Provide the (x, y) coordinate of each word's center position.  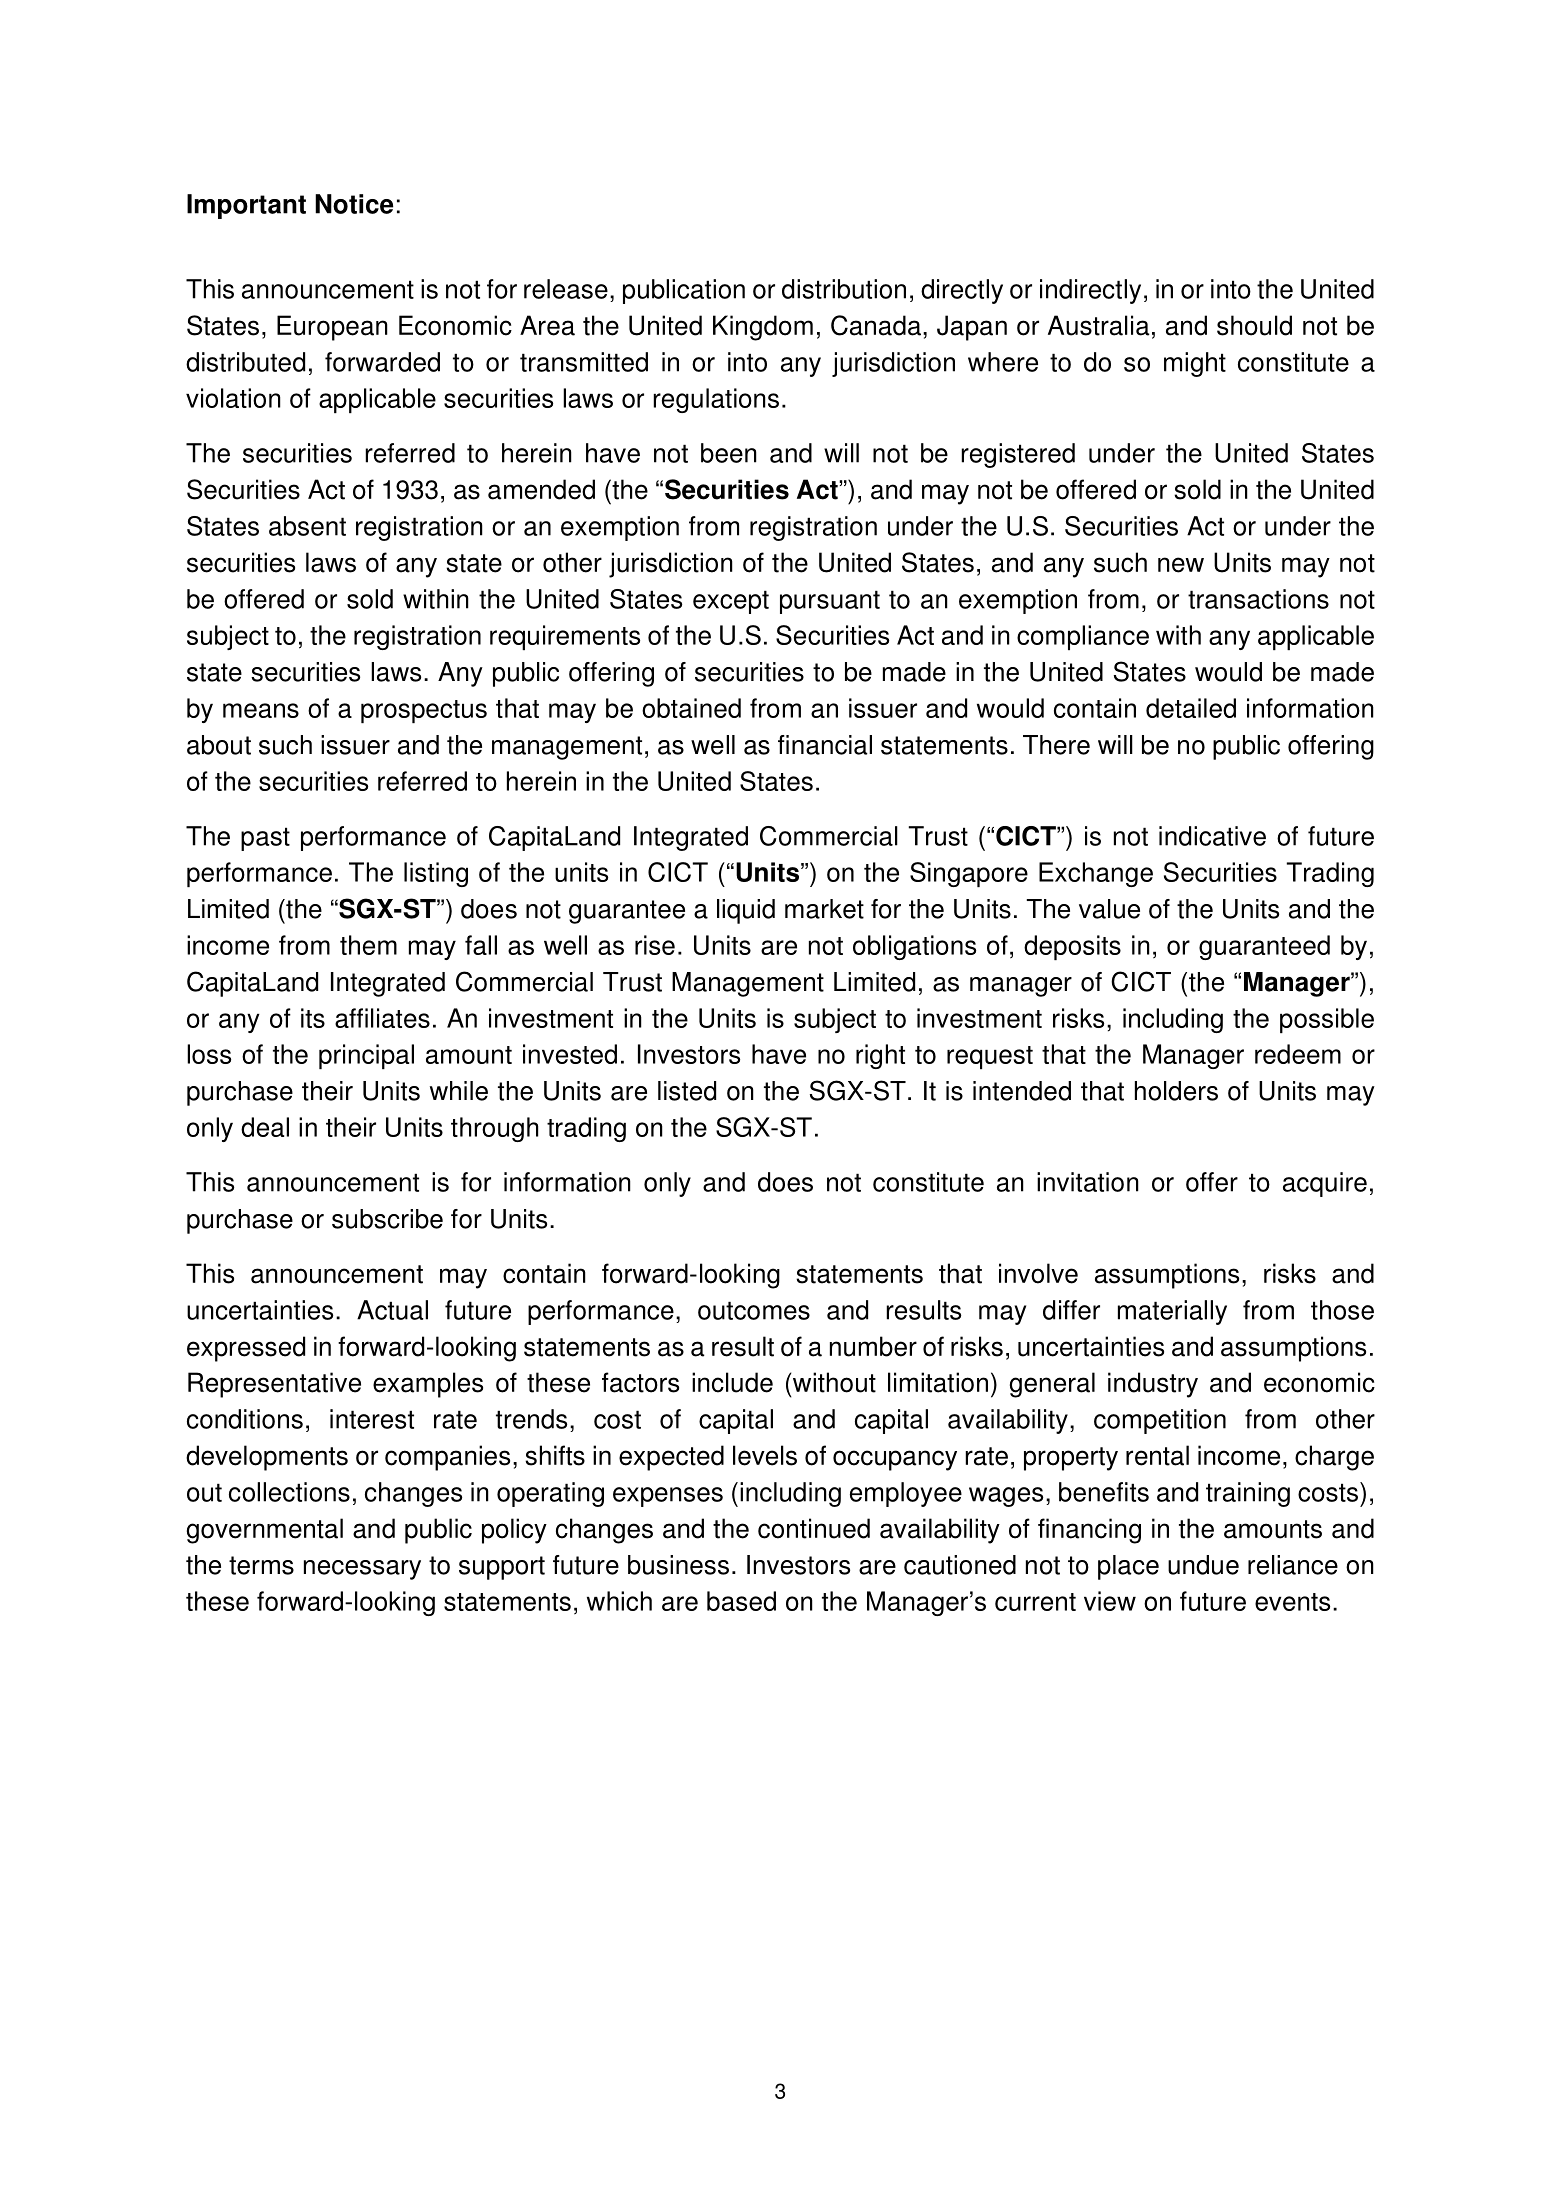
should (1254, 325)
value (1109, 909)
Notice (354, 204)
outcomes (754, 1310)
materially (1172, 1312)
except (731, 602)
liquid (746, 911)
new (1181, 565)
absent (307, 526)
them (368, 945)
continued (814, 1528)
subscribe (387, 1219)
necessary (362, 1570)
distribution (844, 289)
